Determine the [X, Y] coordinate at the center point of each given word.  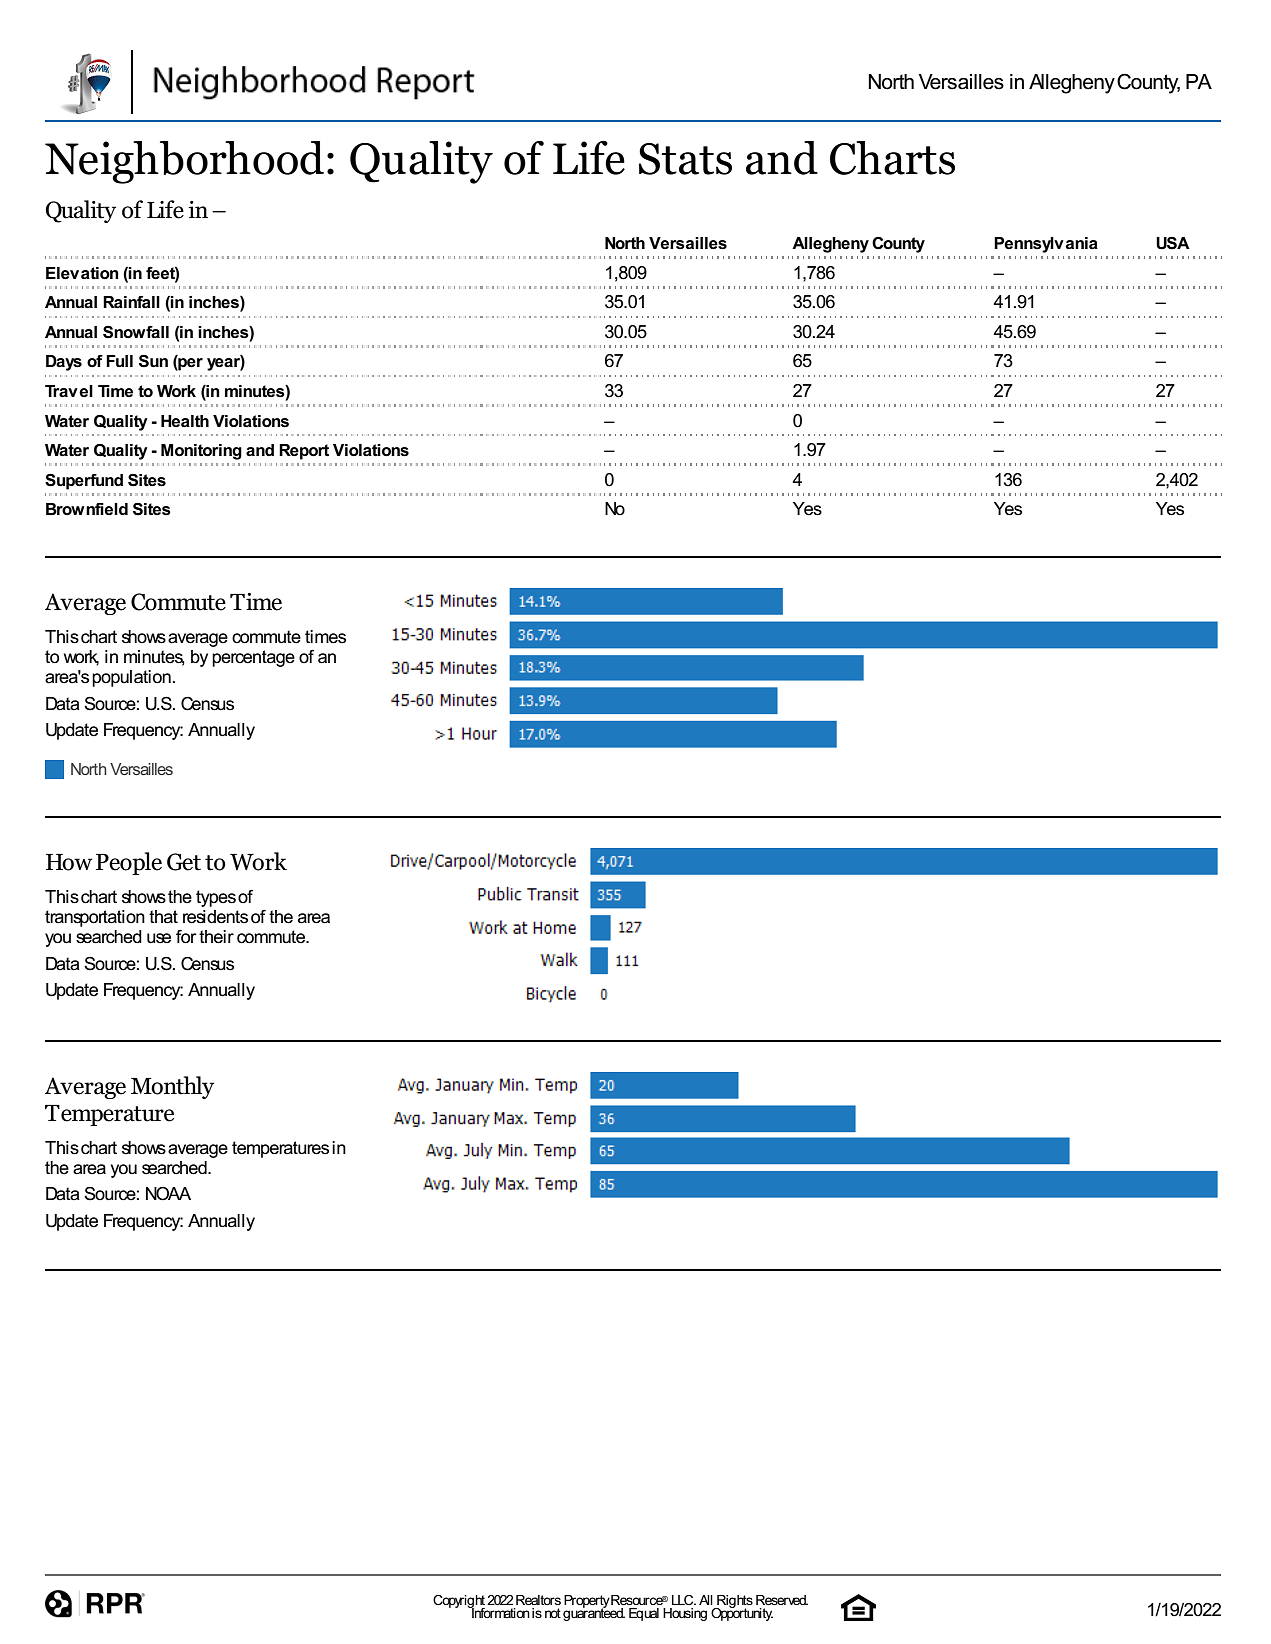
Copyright [460, 1602]
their [216, 937]
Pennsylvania [1046, 245]
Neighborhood [184, 162]
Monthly [172, 1087]
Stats [685, 159]
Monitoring [201, 452]
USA [1173, 243]
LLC [684, 1600]
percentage [253, 658]
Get [184, 862]
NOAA [168, 1194]
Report [304, 452]
